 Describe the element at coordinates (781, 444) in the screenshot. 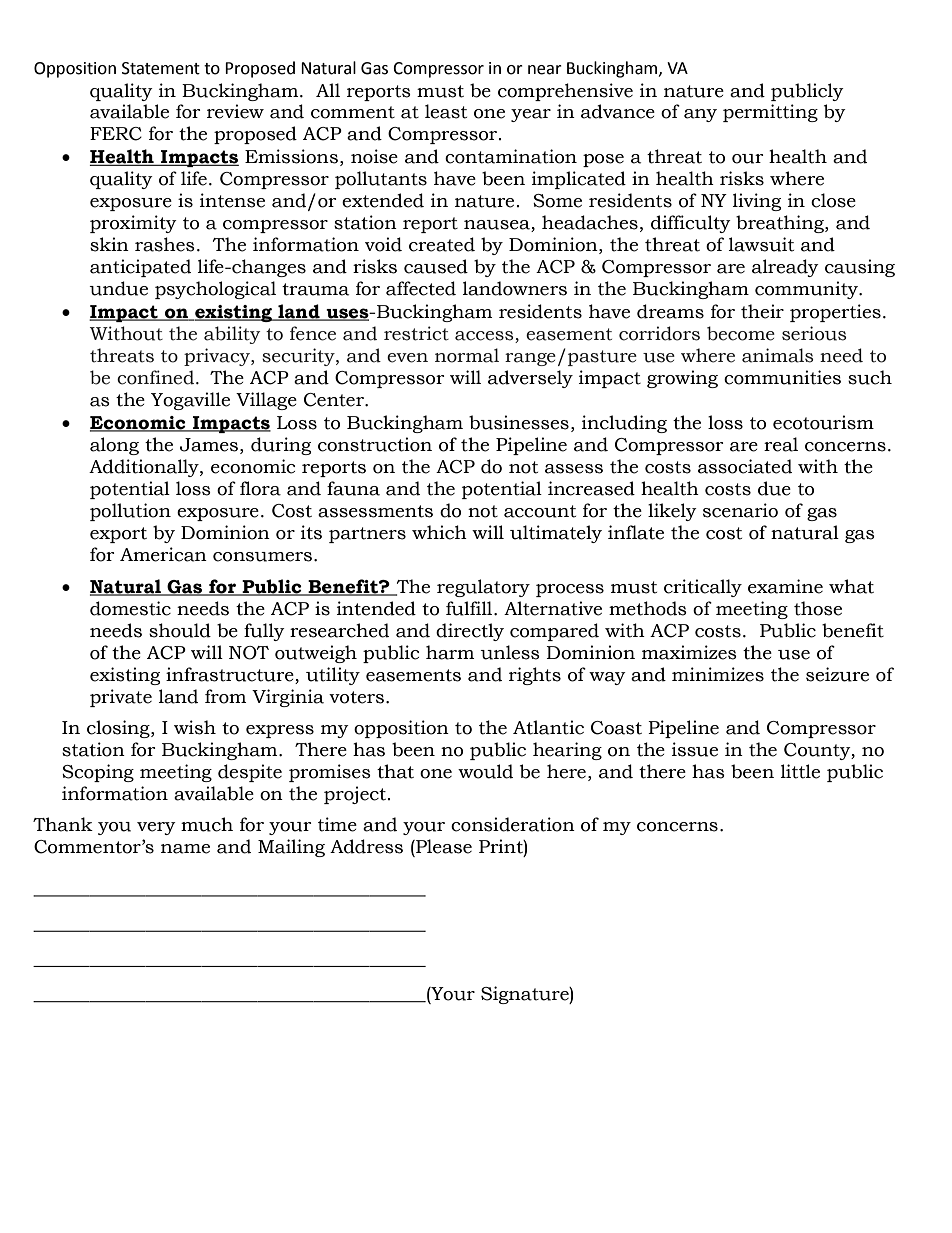

I see `real` at that location.
